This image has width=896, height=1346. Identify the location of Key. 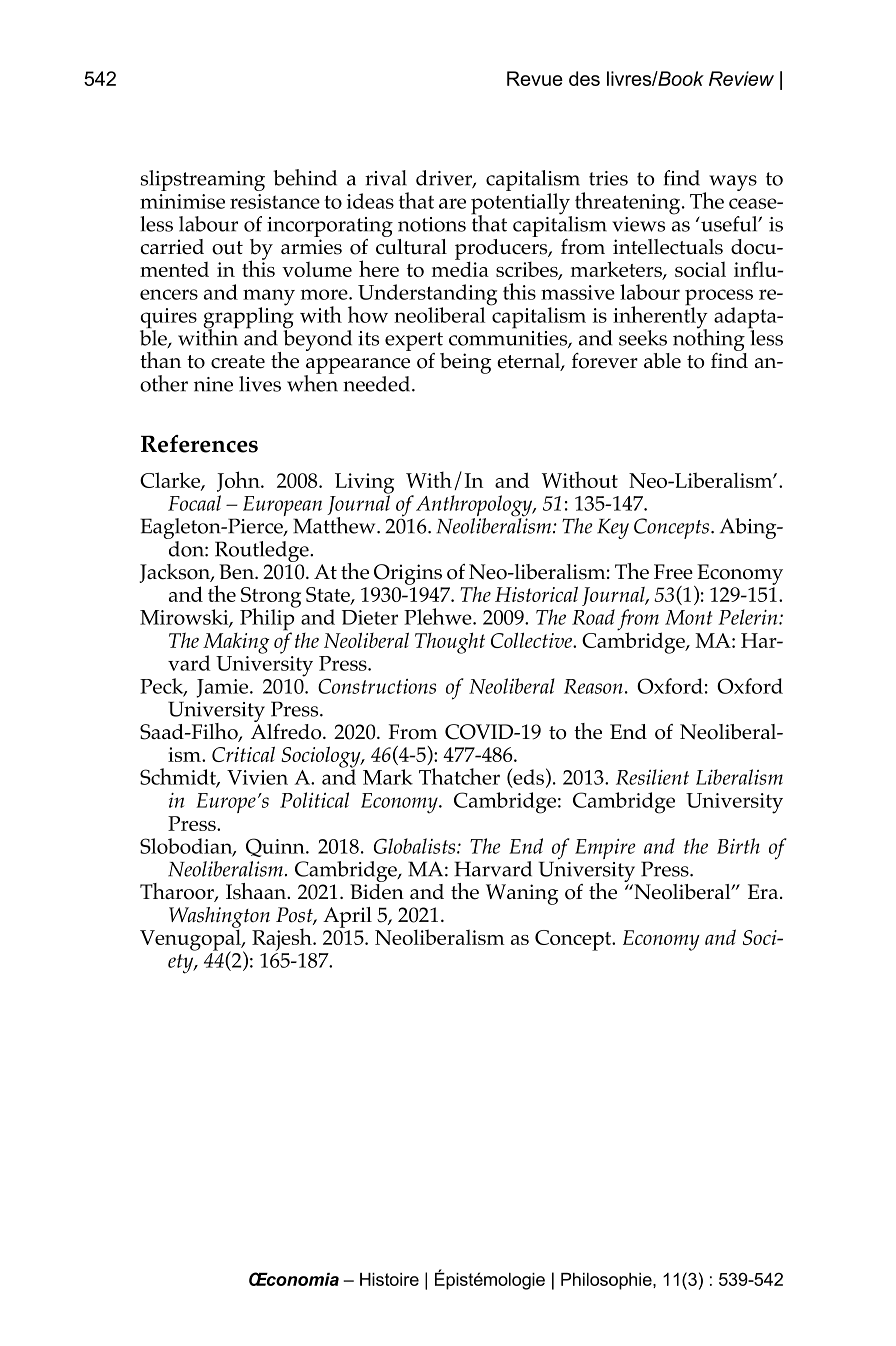
(613, 528).
